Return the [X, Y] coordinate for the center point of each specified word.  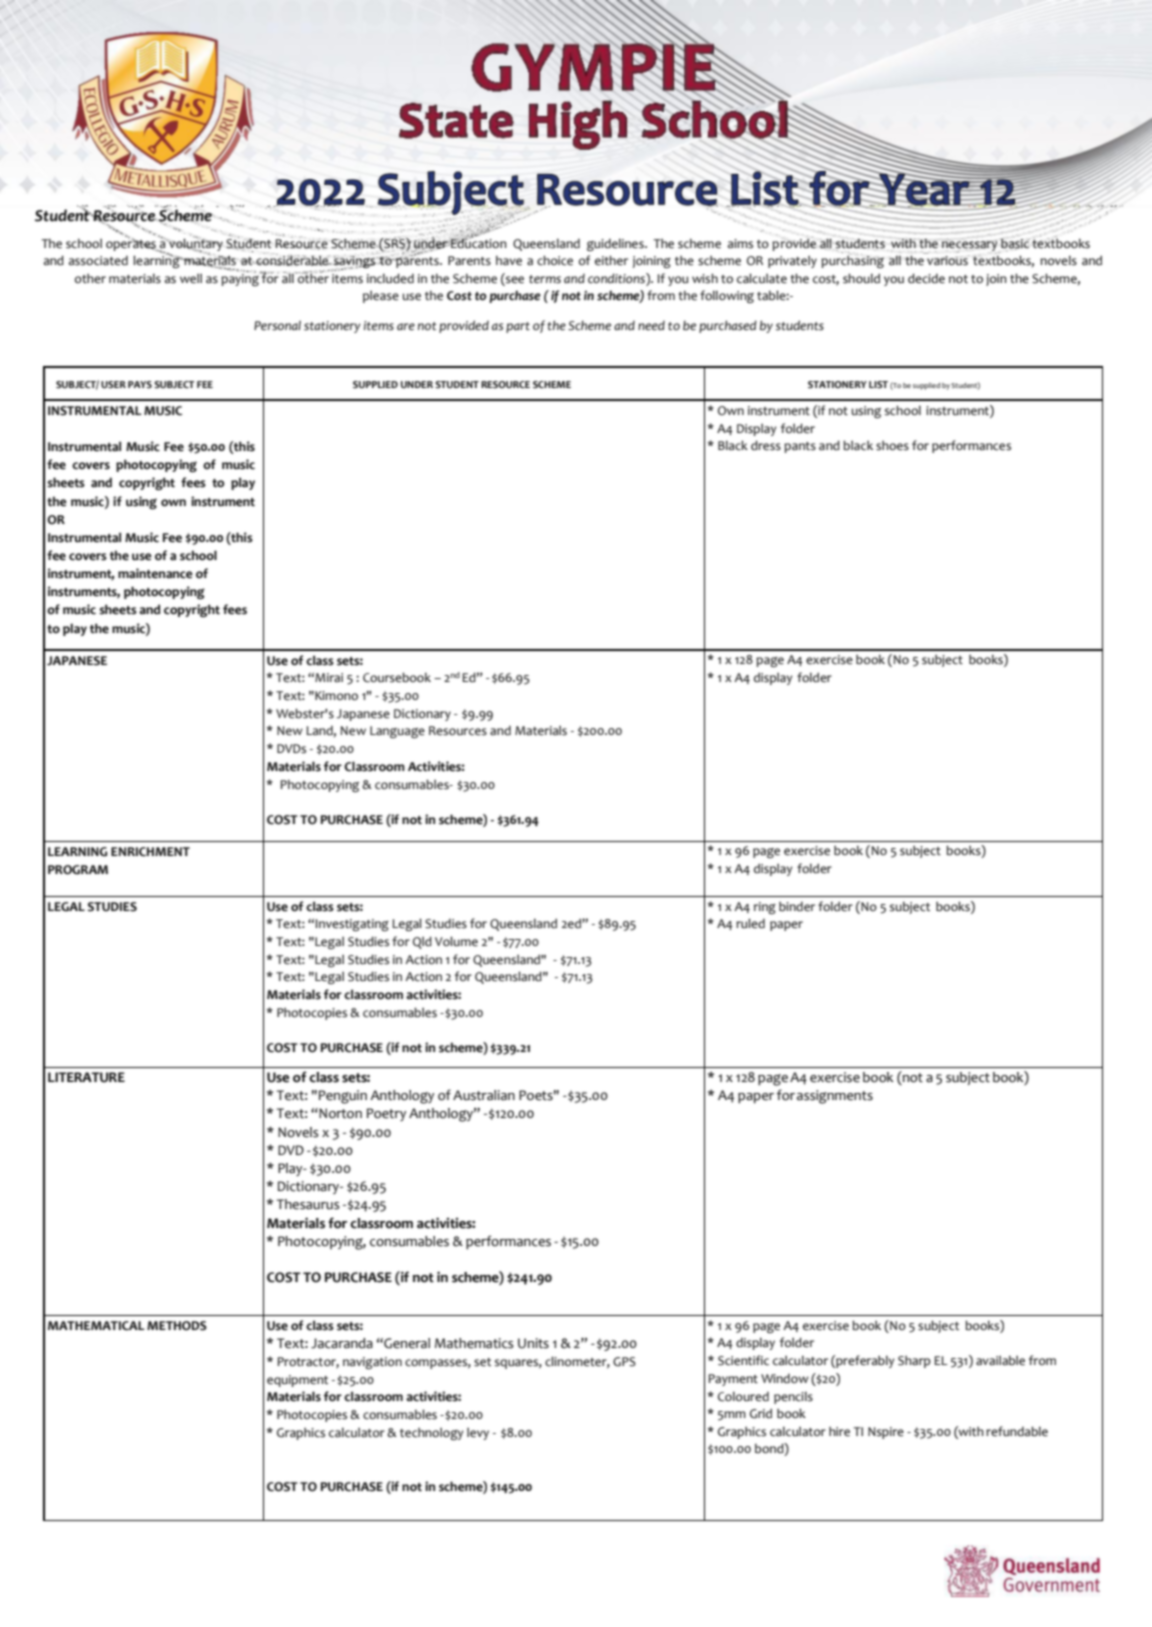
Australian [484, 1095]
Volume [456, 941]
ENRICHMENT [150, 852]
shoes [892, 446]
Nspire [886, 1433]
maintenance [155, 573]
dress [766, 445]
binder [797, 907]
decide [926, 278]
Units [533, 1343]
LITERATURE [86, 1077]
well [191, 279]
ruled [750, 923]
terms [545, 279]
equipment [297, 1381]
